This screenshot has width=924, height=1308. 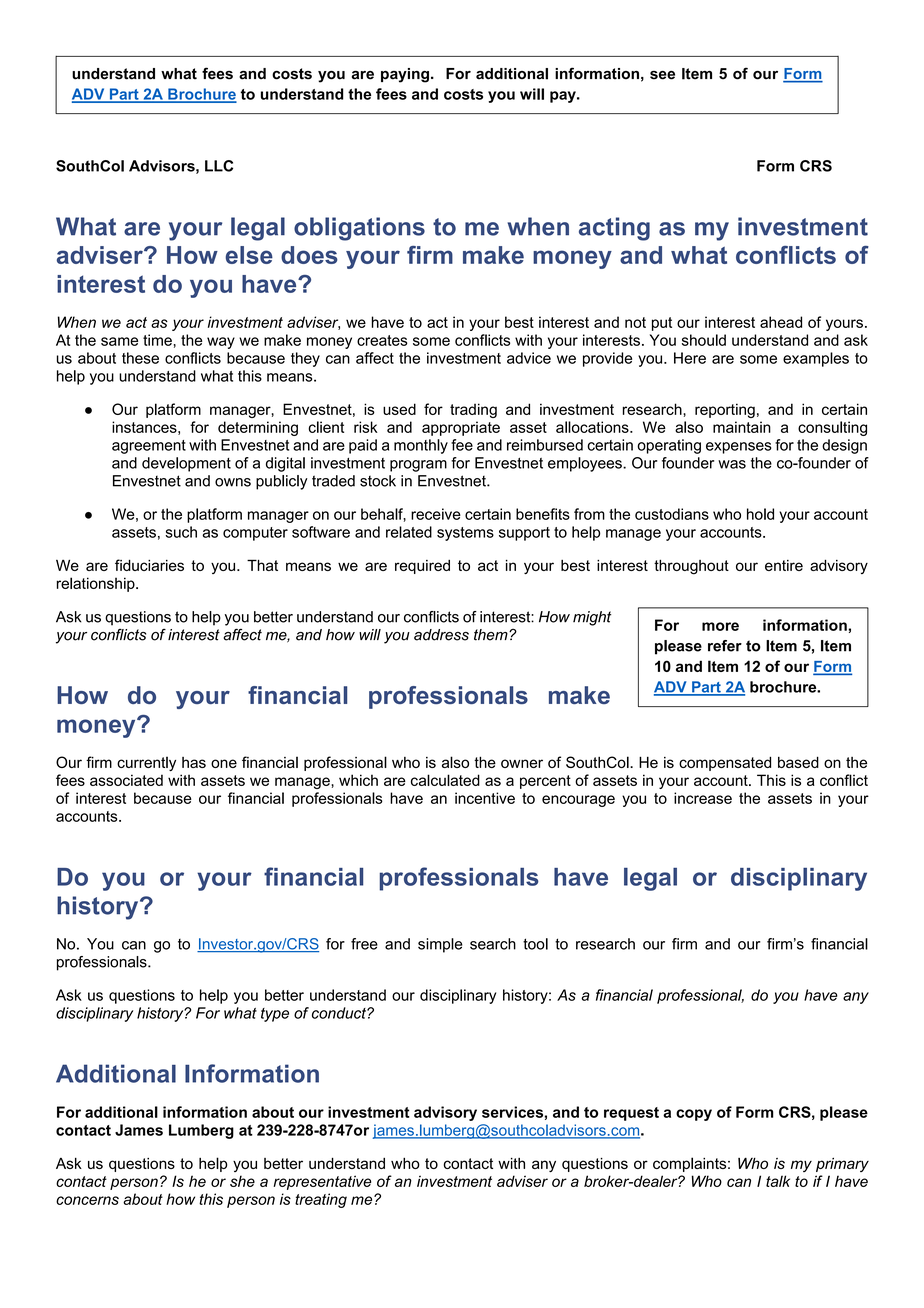 I want to click on representative, so click(x=322, y=1182).
